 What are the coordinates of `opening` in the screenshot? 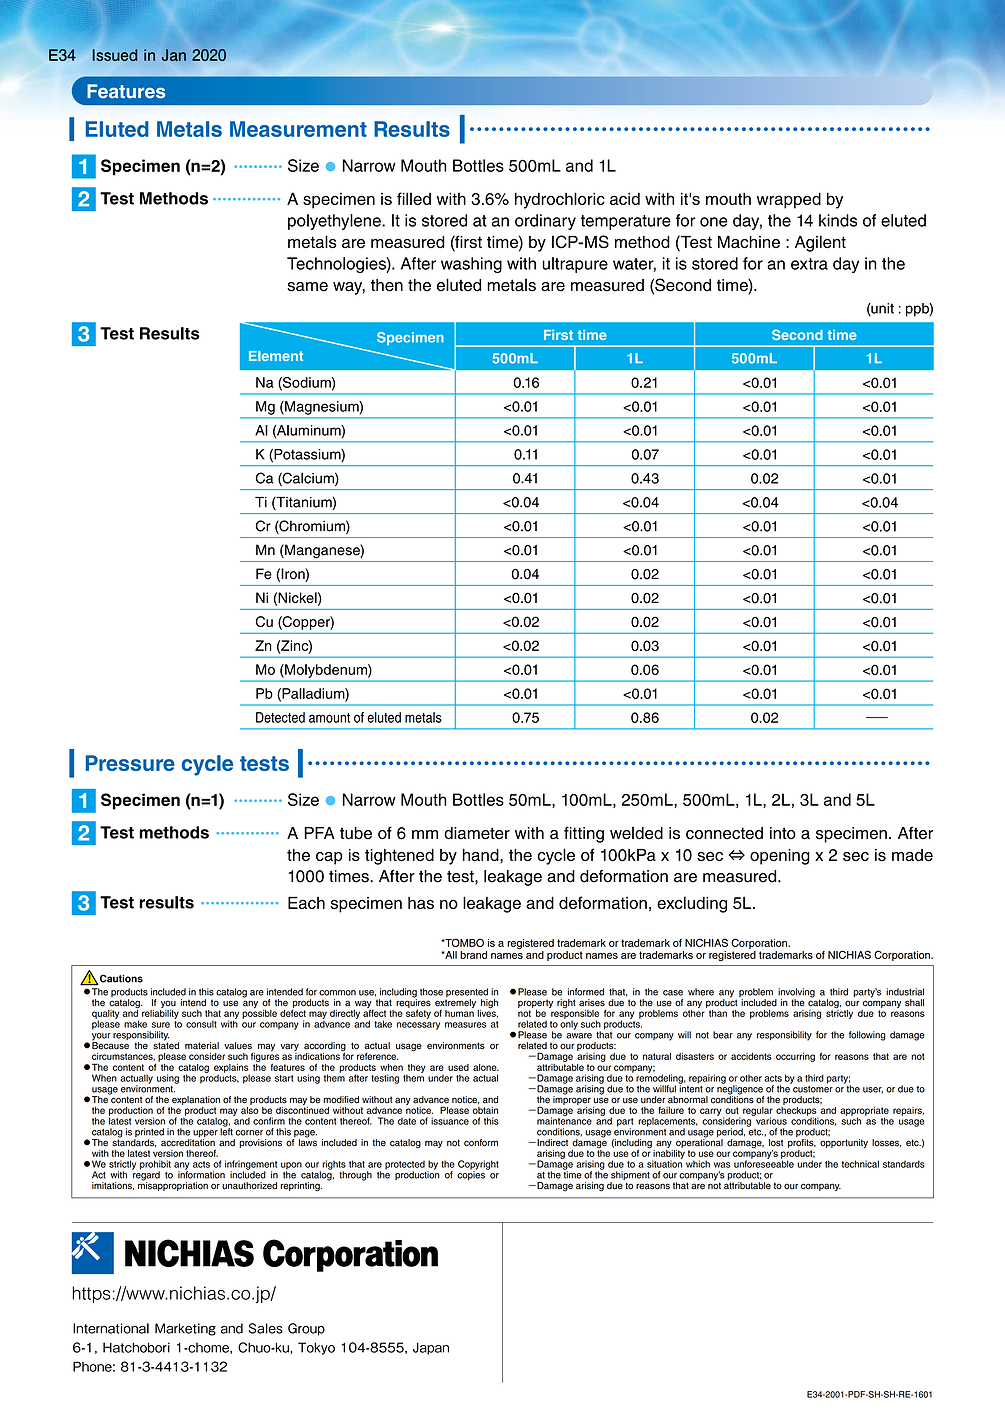 It's located at (780, 857).
